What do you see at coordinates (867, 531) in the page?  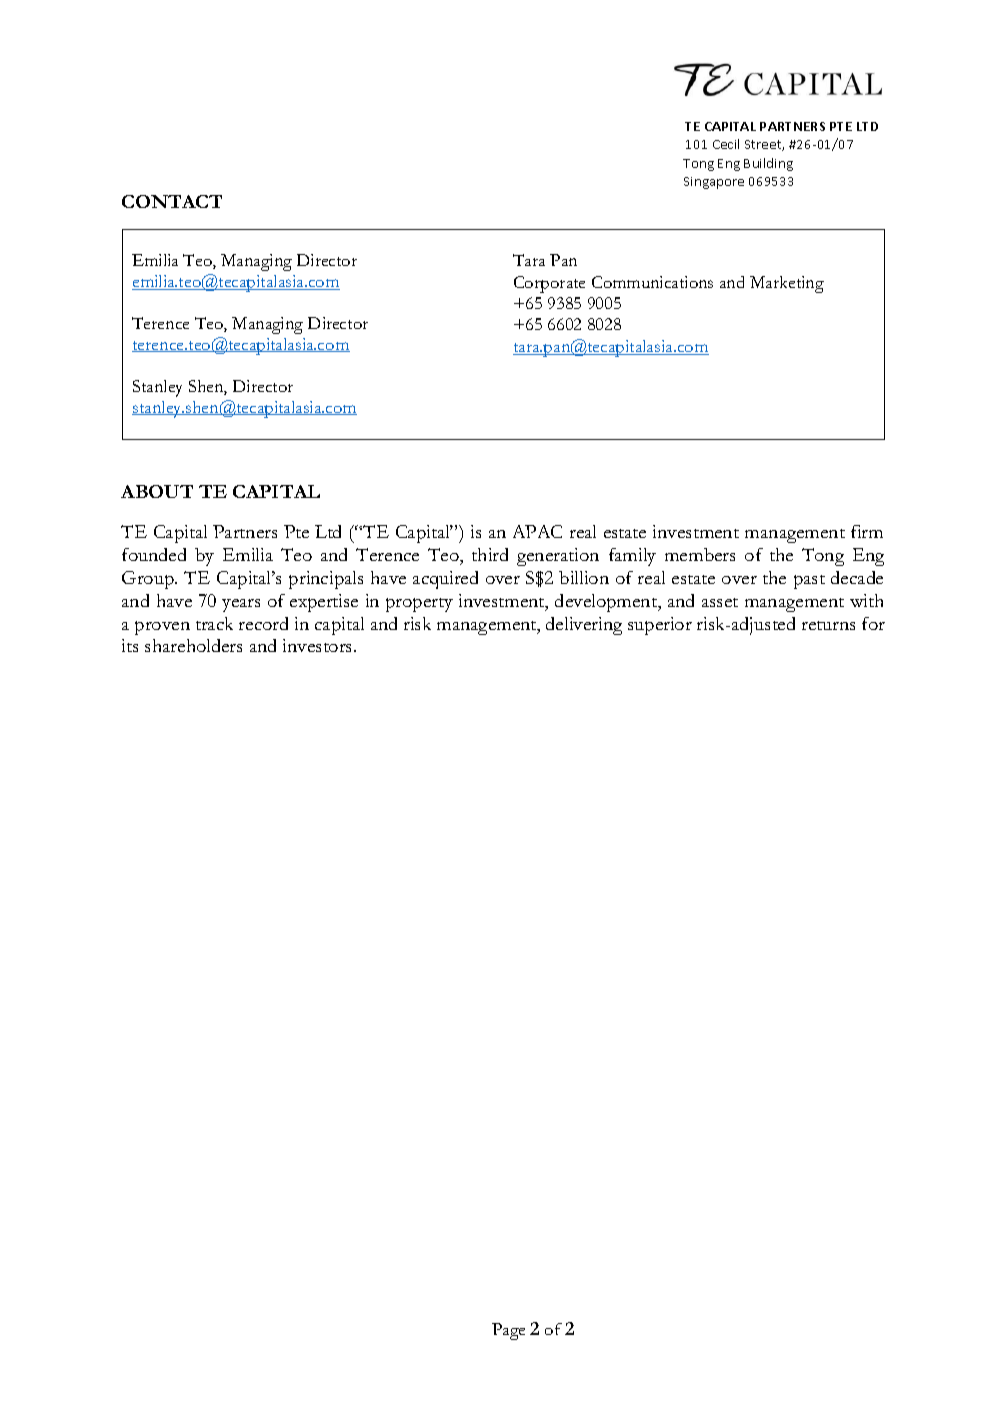 I see `firm` at bounding box center [867, 531].
